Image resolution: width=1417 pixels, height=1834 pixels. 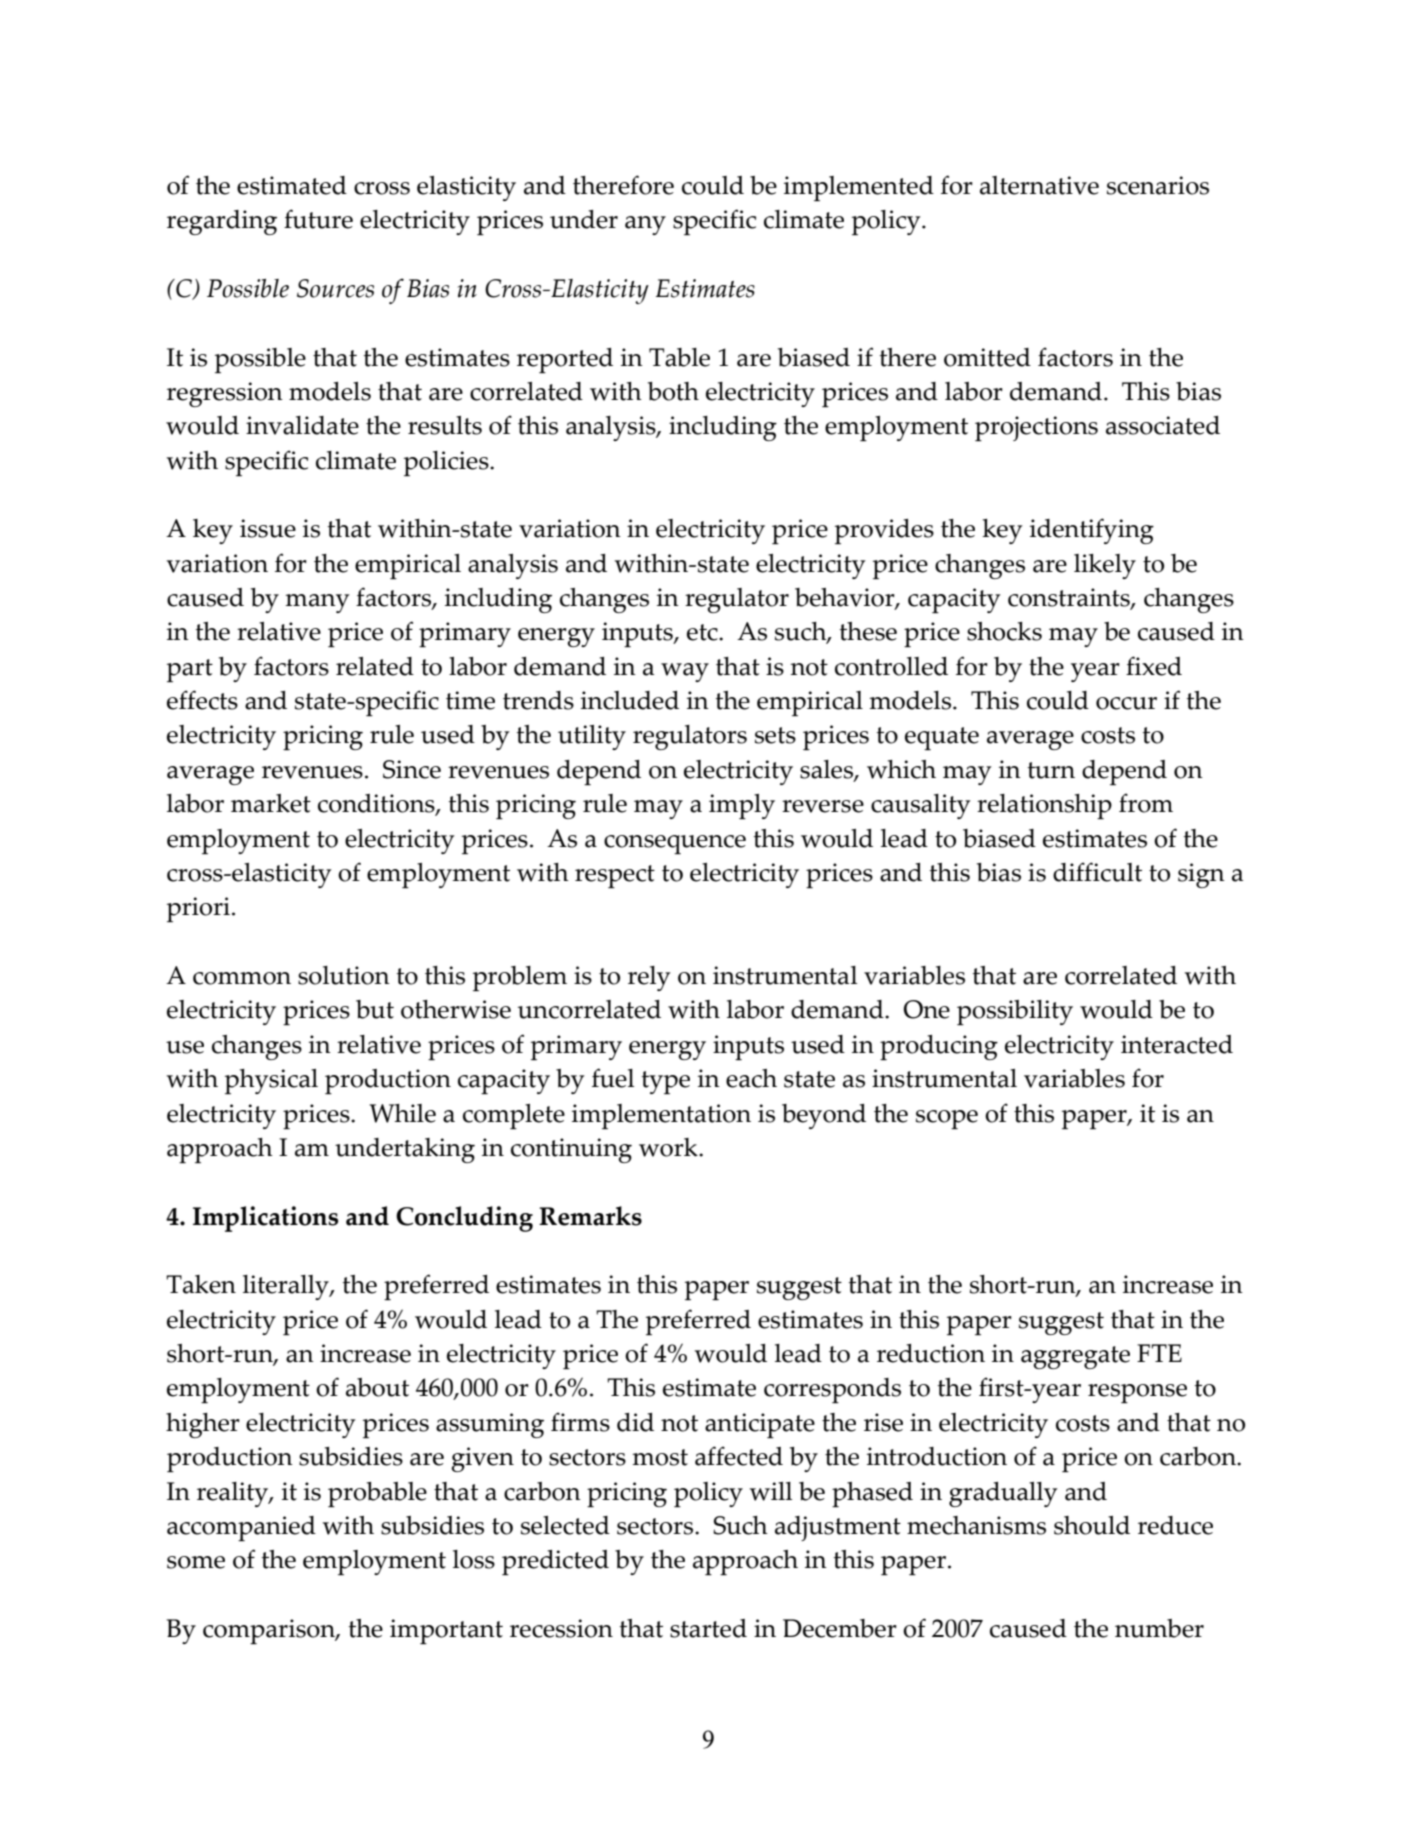 What do you see at coordinates (859, 188) in the page?
I see `implemented` at bounding box center [859, 188].
